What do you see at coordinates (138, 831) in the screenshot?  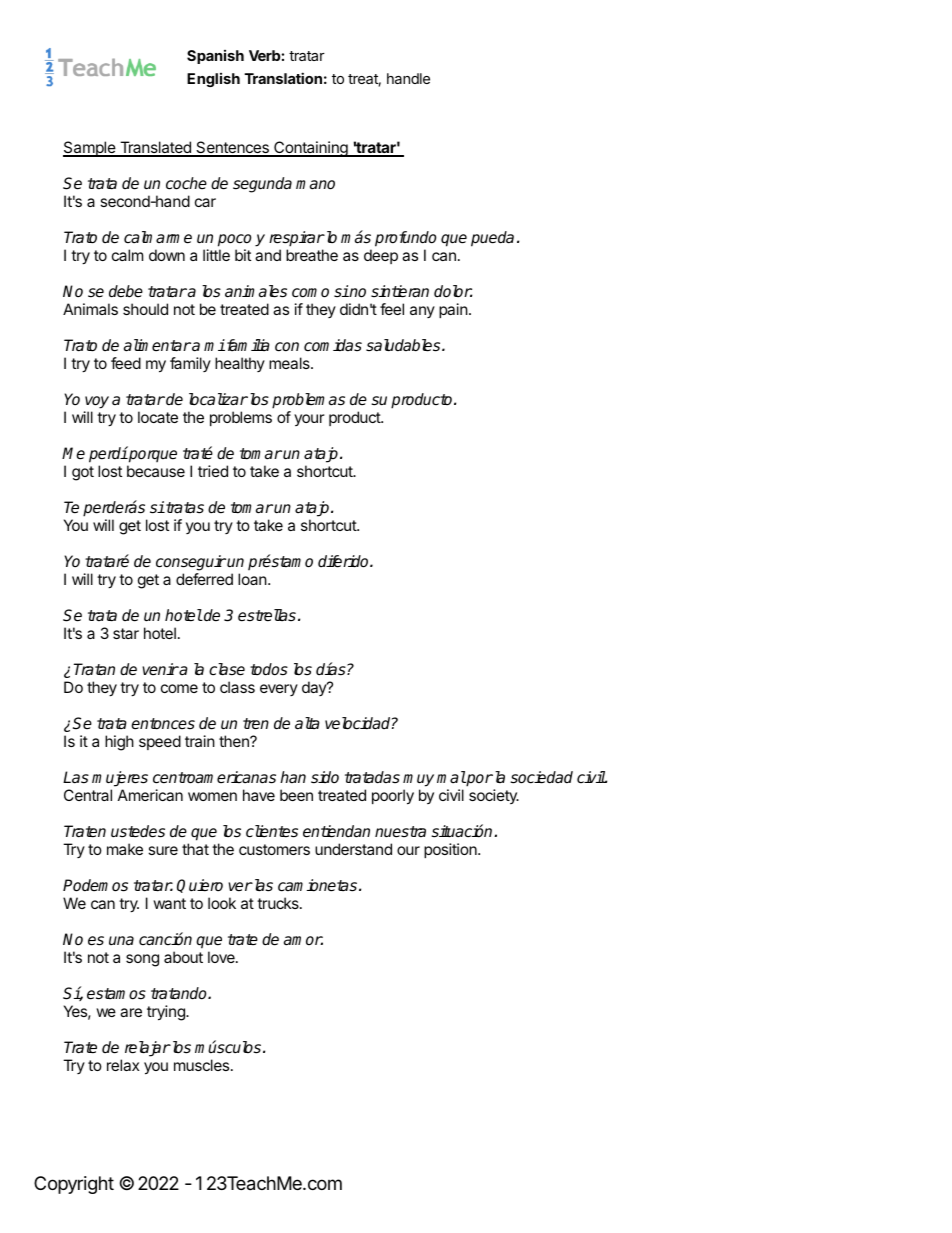 I see `ustedes` at bounding box center [138, 831].
